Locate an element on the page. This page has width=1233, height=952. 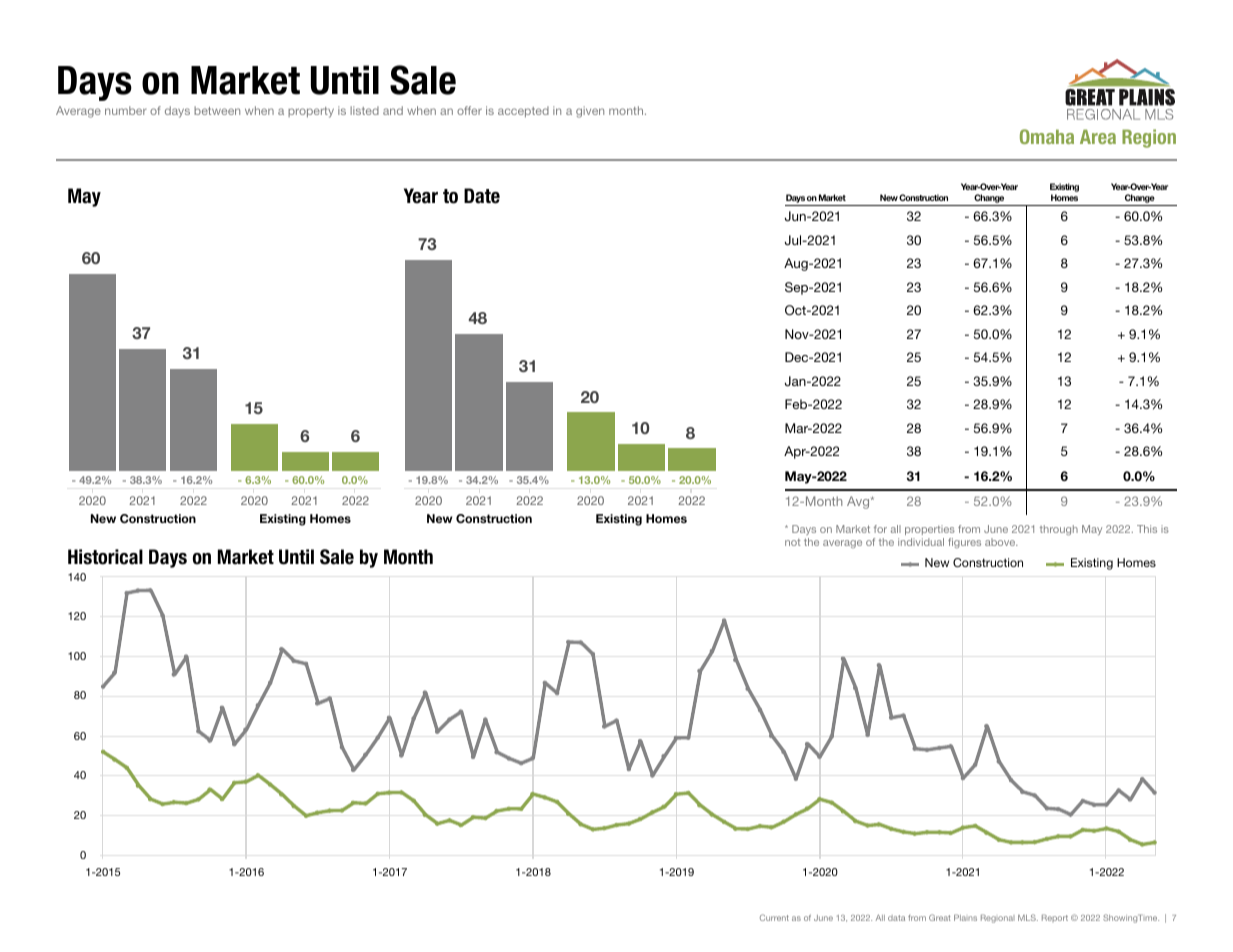
given is located at coordinates (590, 112).
